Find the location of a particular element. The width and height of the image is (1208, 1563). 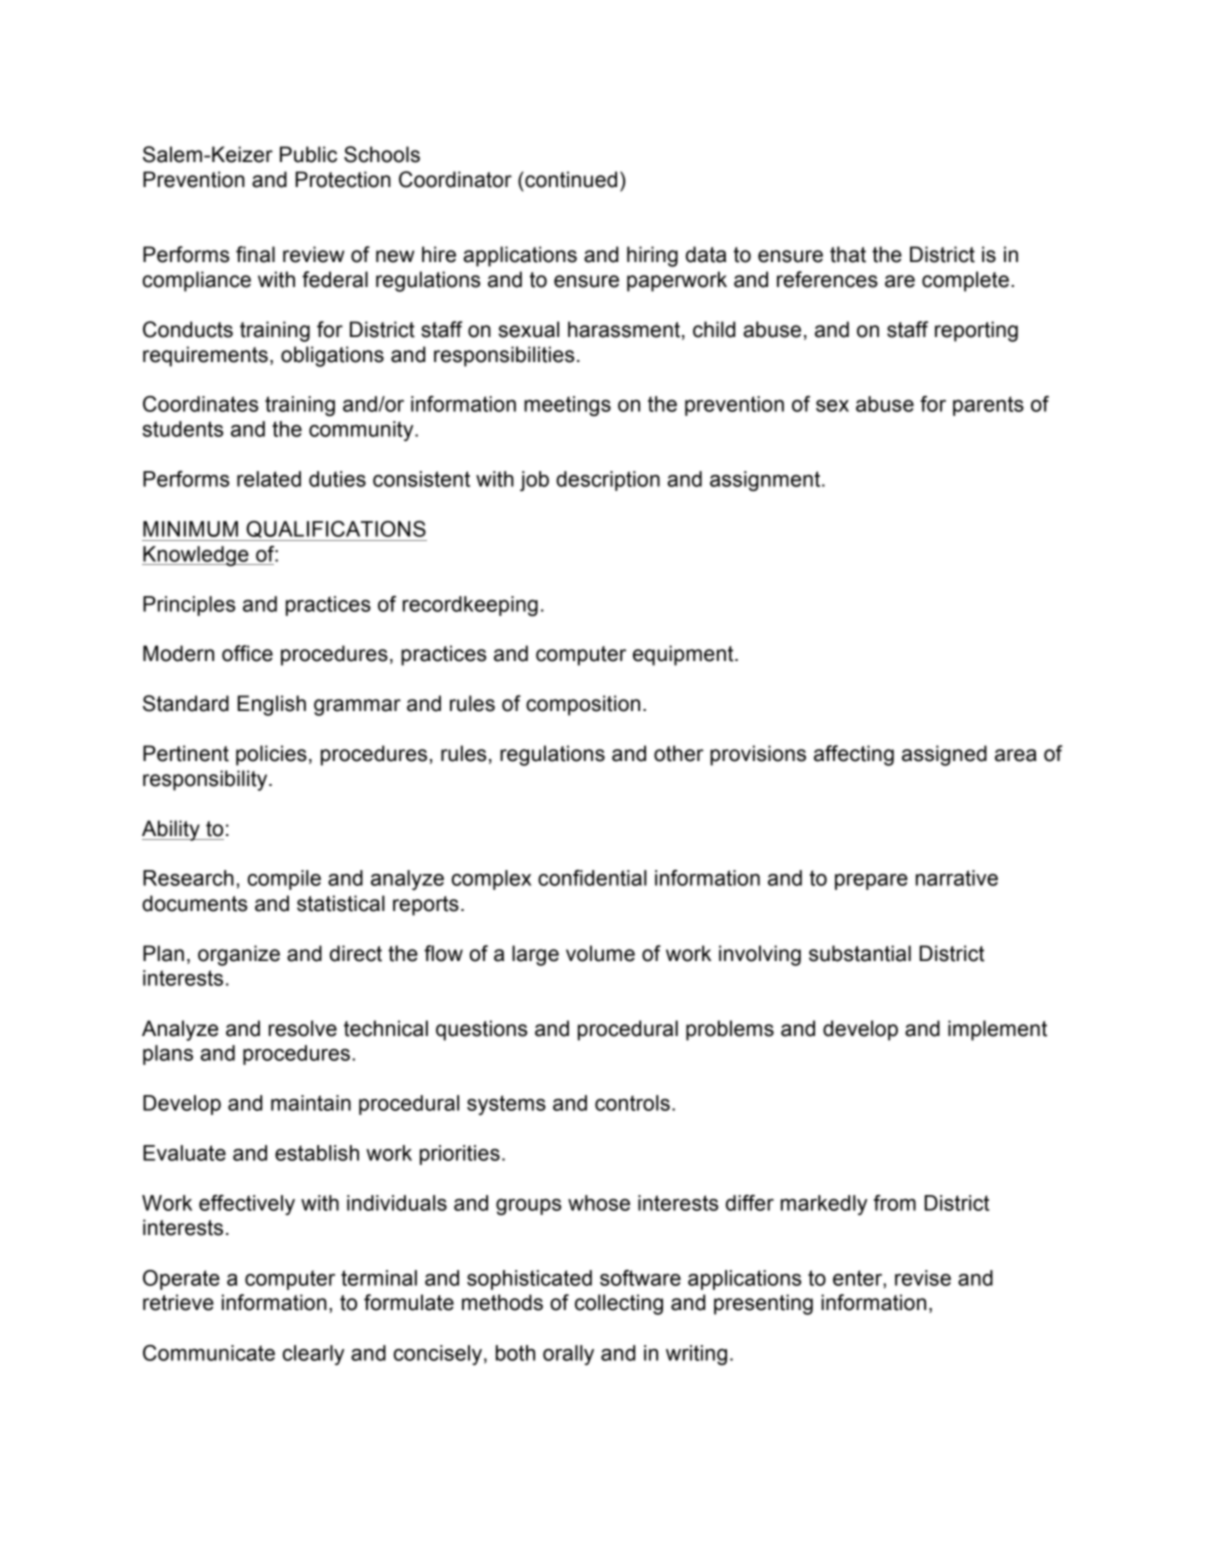

maintain is located at coordinates (311, 1103).
